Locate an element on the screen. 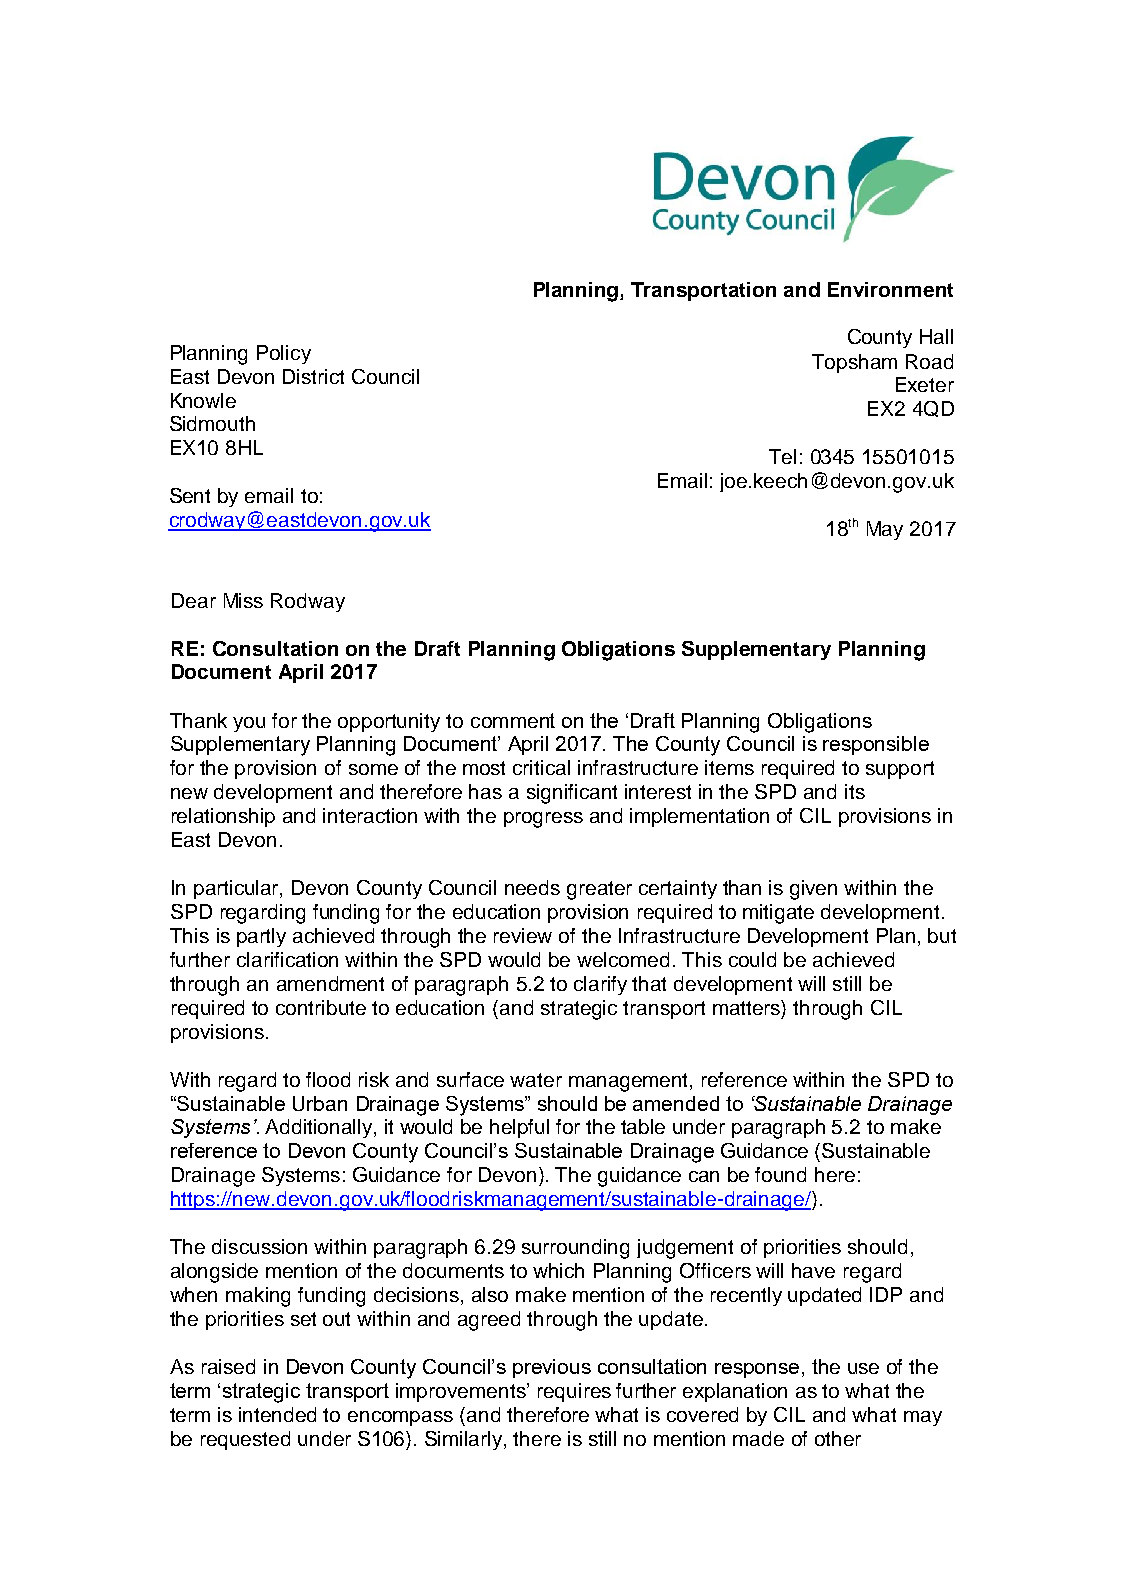 This screenshot has height=1593, width=1127. responsible is located at coordinates (876, 745).
